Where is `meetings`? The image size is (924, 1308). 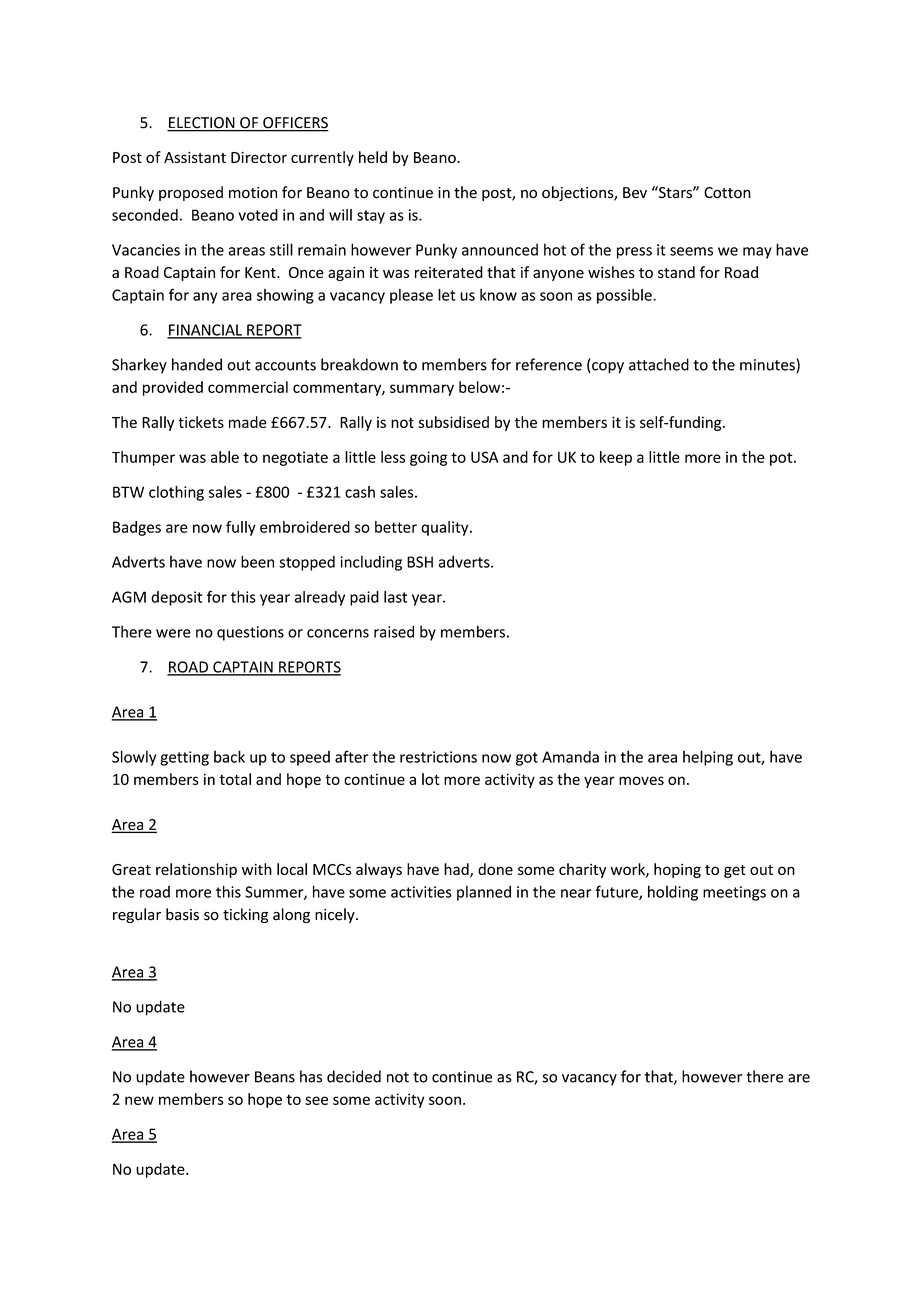 meetings is located at coordinates (734, 893).
